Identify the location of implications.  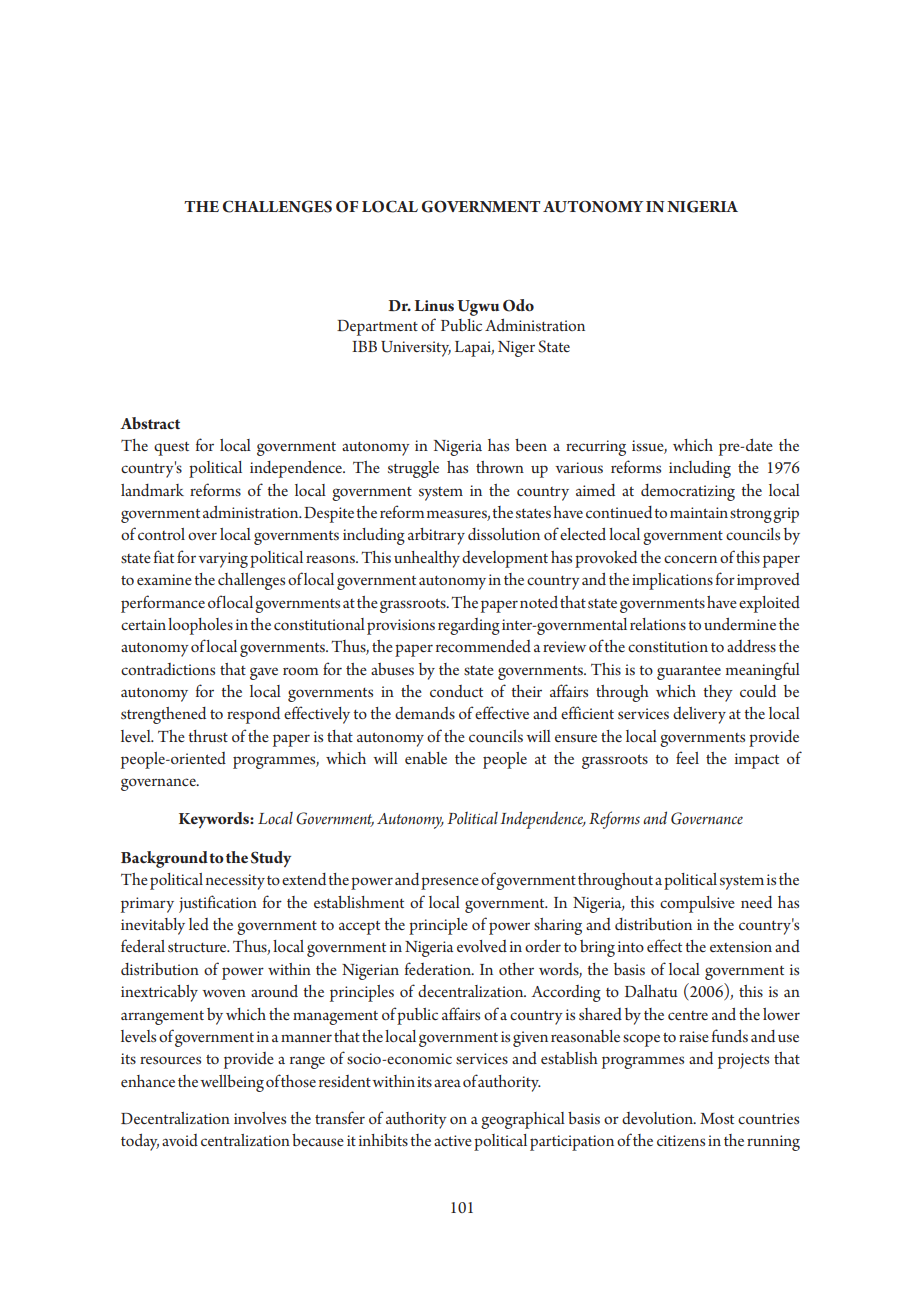
(672, 581).
